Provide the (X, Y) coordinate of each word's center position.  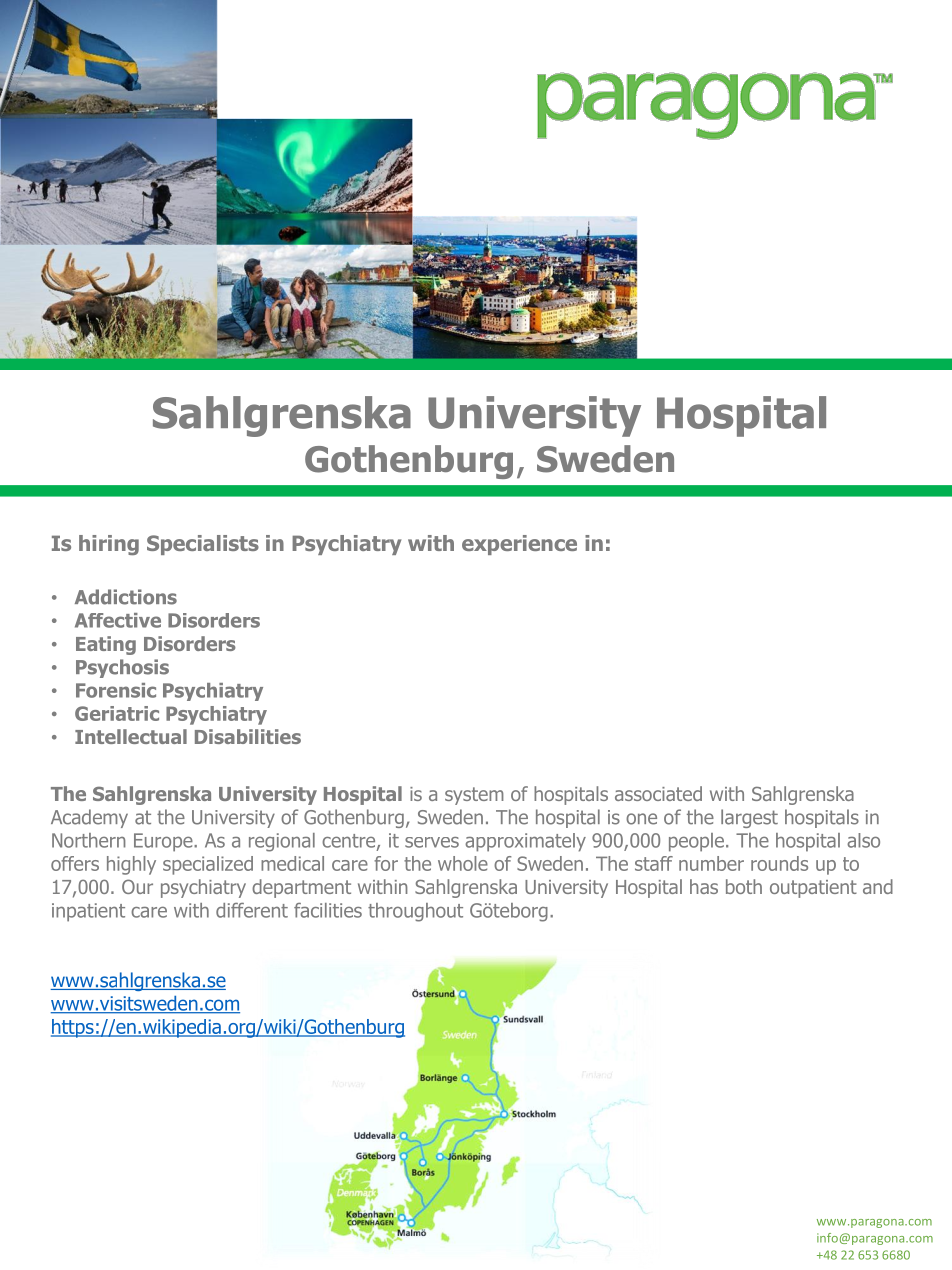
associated (658, 793)
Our (137, 886)
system (474, 796)
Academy (89, 818)
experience (519, 545)
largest (749, 818)
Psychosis (122, 668)
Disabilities (248, 736)
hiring (109, 545)
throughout (415, 912)
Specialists (203, 545)
